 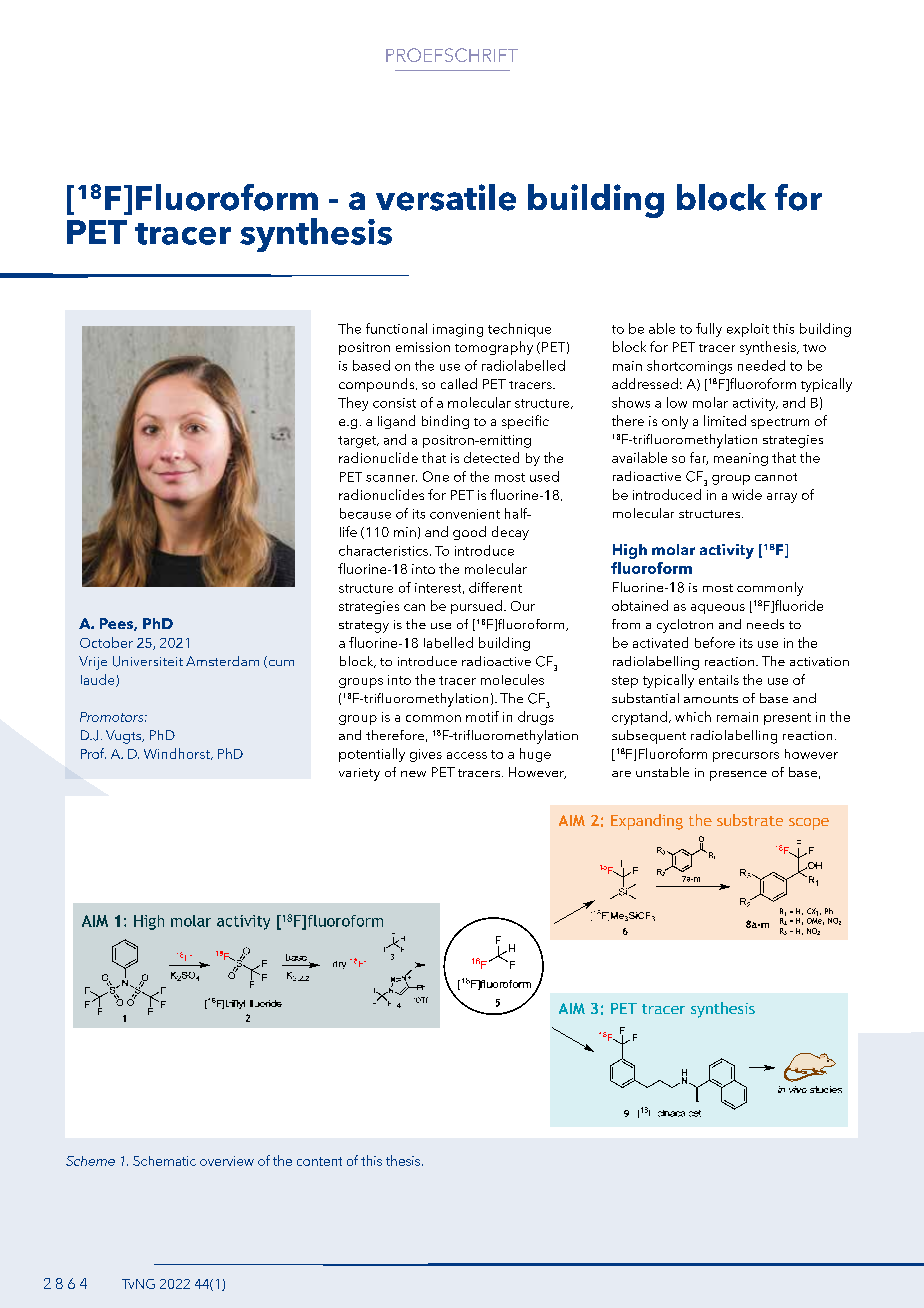 I want to click on exploit, so click(x=748, y=330).
